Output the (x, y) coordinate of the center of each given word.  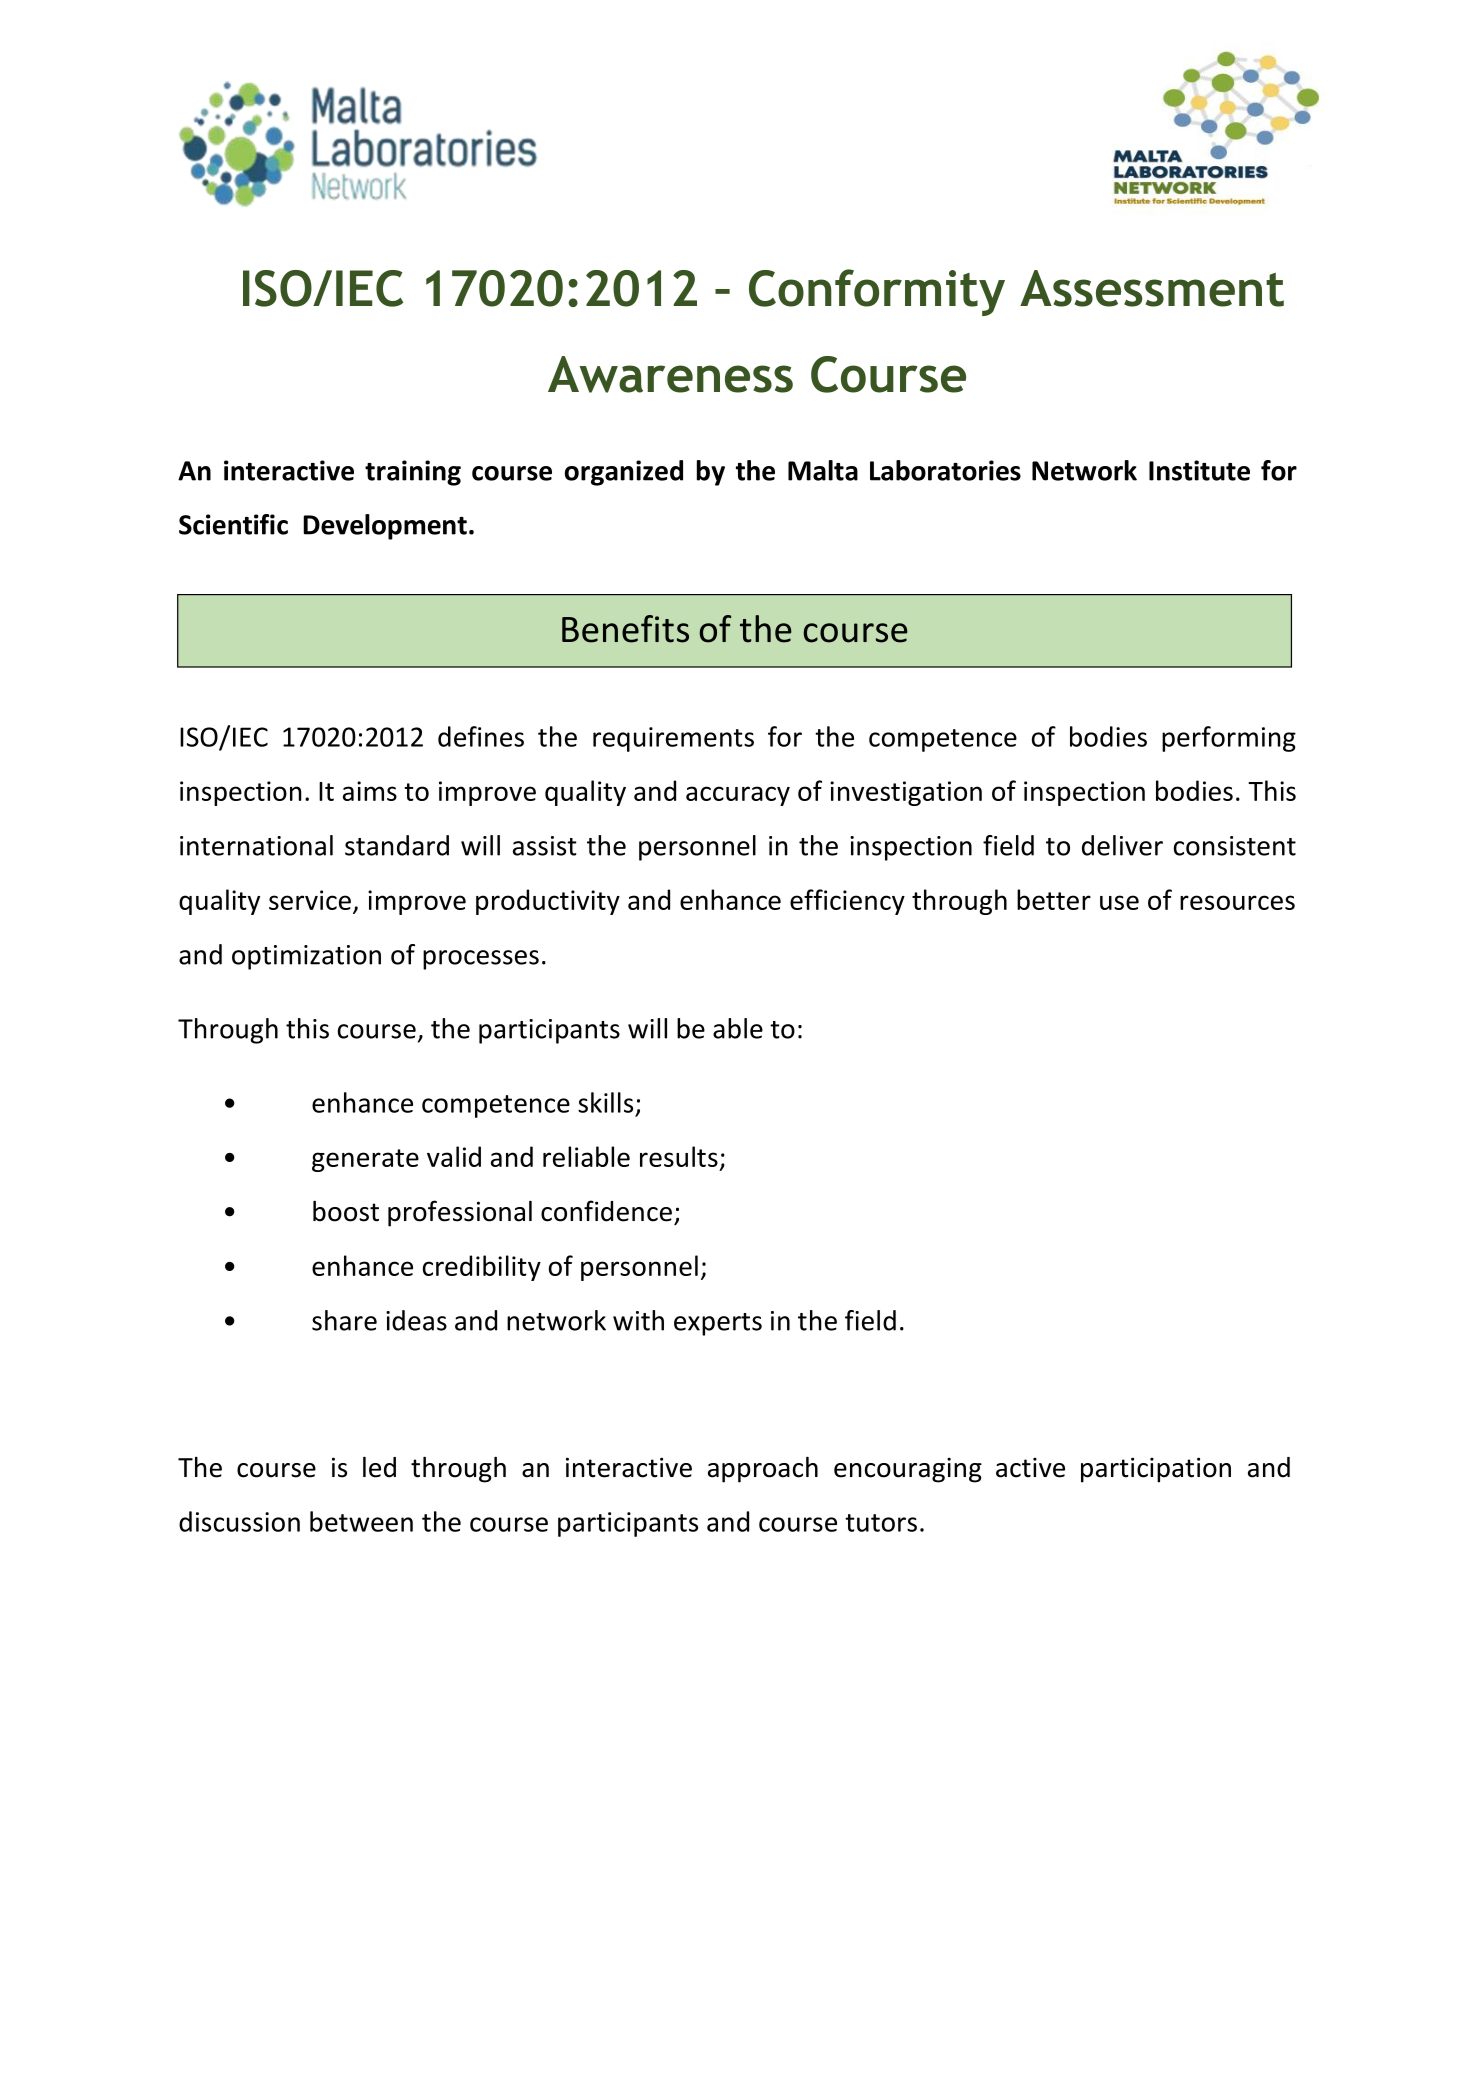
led (379, 1467)
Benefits (625, 629)
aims (370, 791)
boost (346, 1211)
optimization (306, 957)
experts (718, 1324)
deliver (1122, 845)
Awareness (670, 374)
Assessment (1152, 288)
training (413, 473)
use (1119, 902)
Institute (1199, 470)
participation (1156, 1470)
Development (385, 527)
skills (605, 1102)
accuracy (738, 796)
